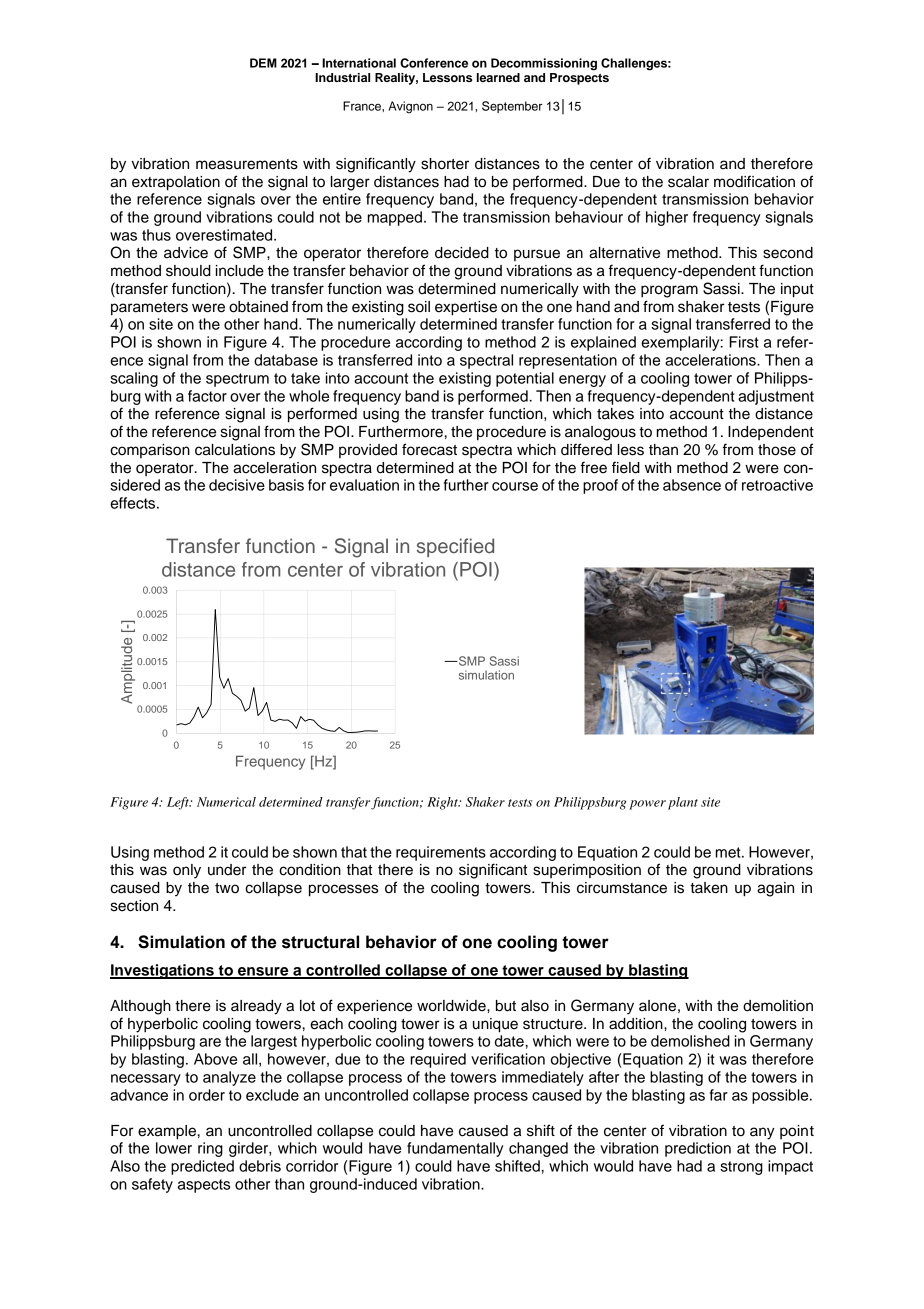  Describe the element at coordinates (455, 1149) in the document. I see `fundamentally` at that location.
